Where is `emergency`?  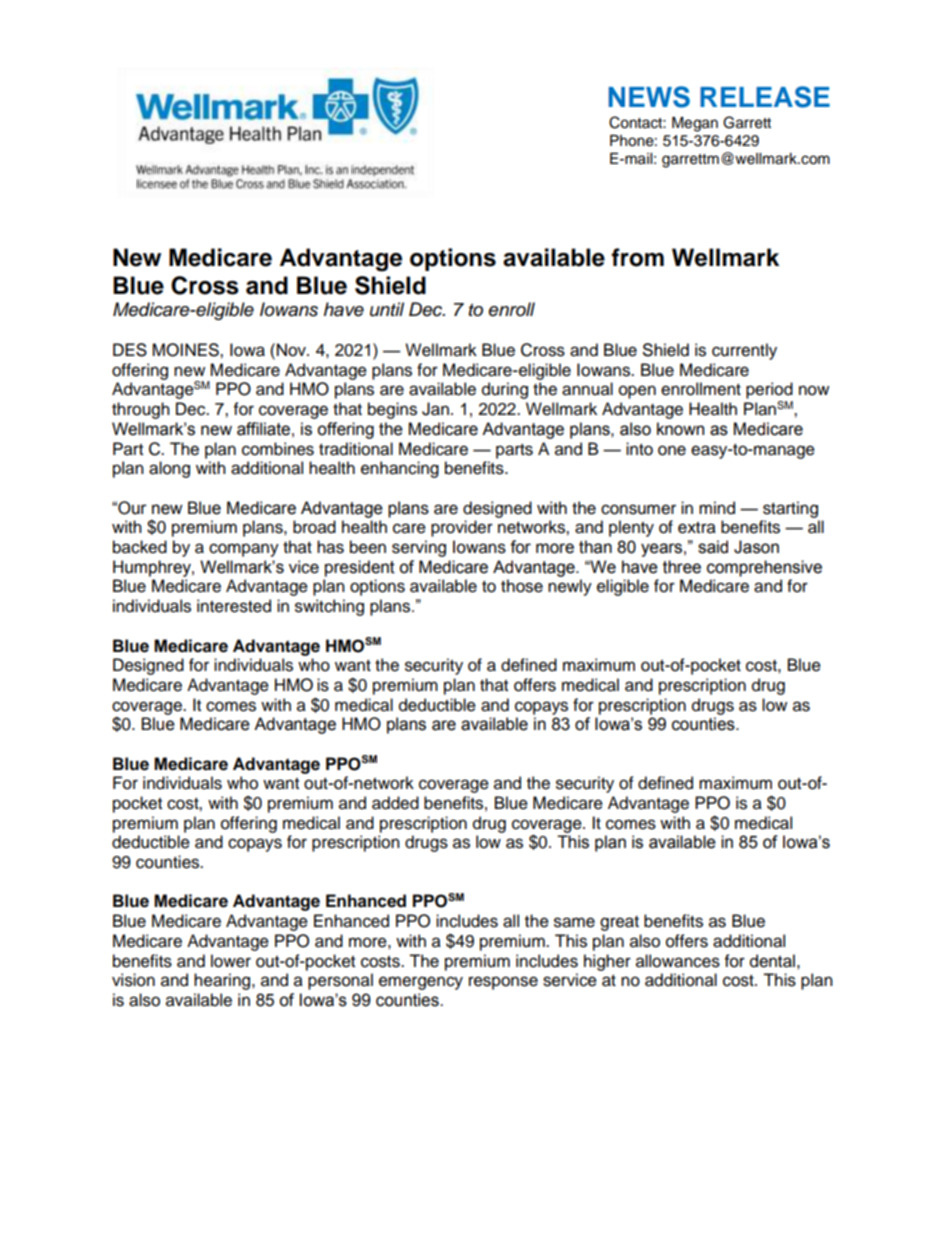
emergency is located at coordinates (421, 983).
